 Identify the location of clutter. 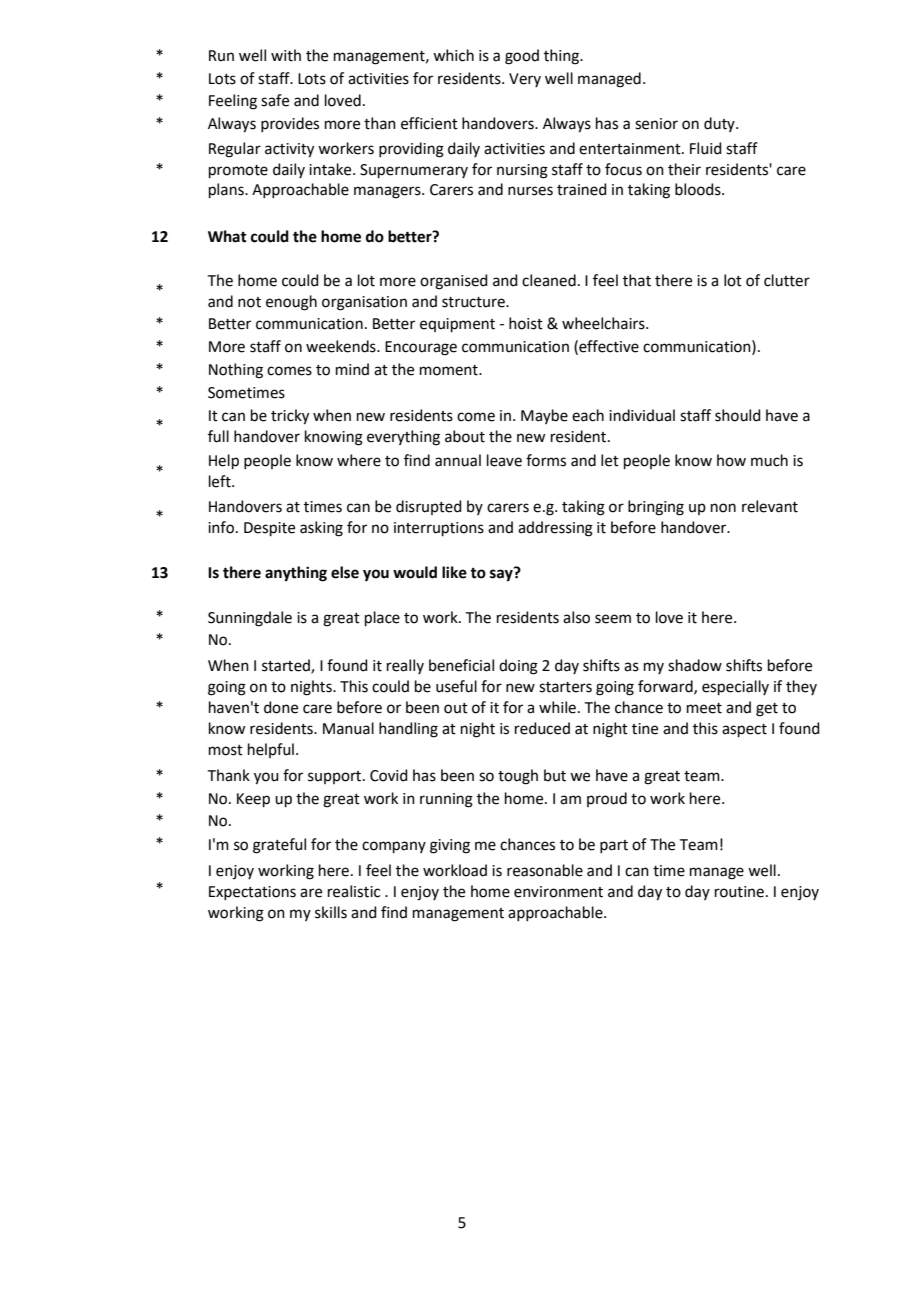
(787, 280).
